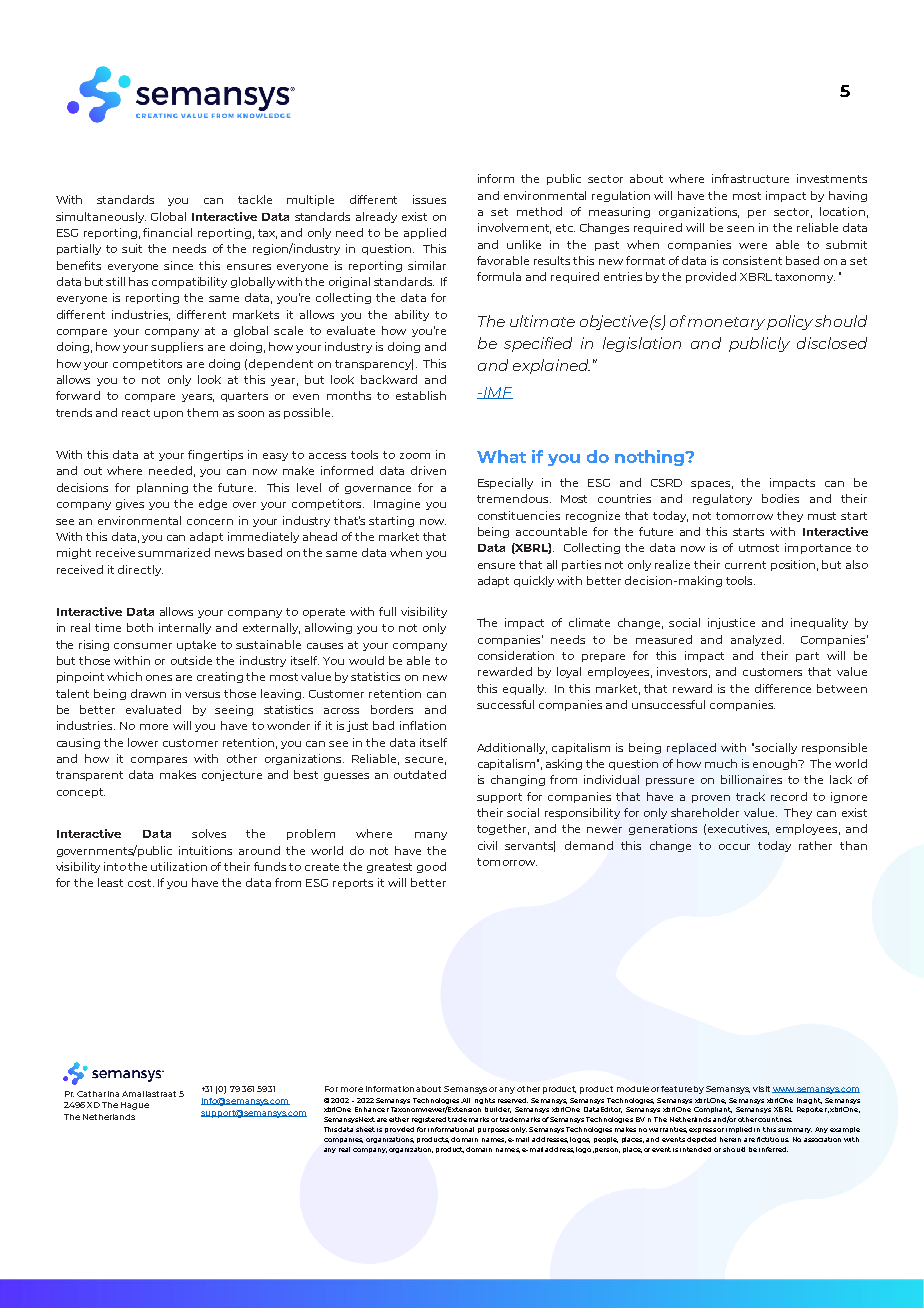 This screenshot has width=924, height=1308. I want to click on financial, so click(167, 232).
